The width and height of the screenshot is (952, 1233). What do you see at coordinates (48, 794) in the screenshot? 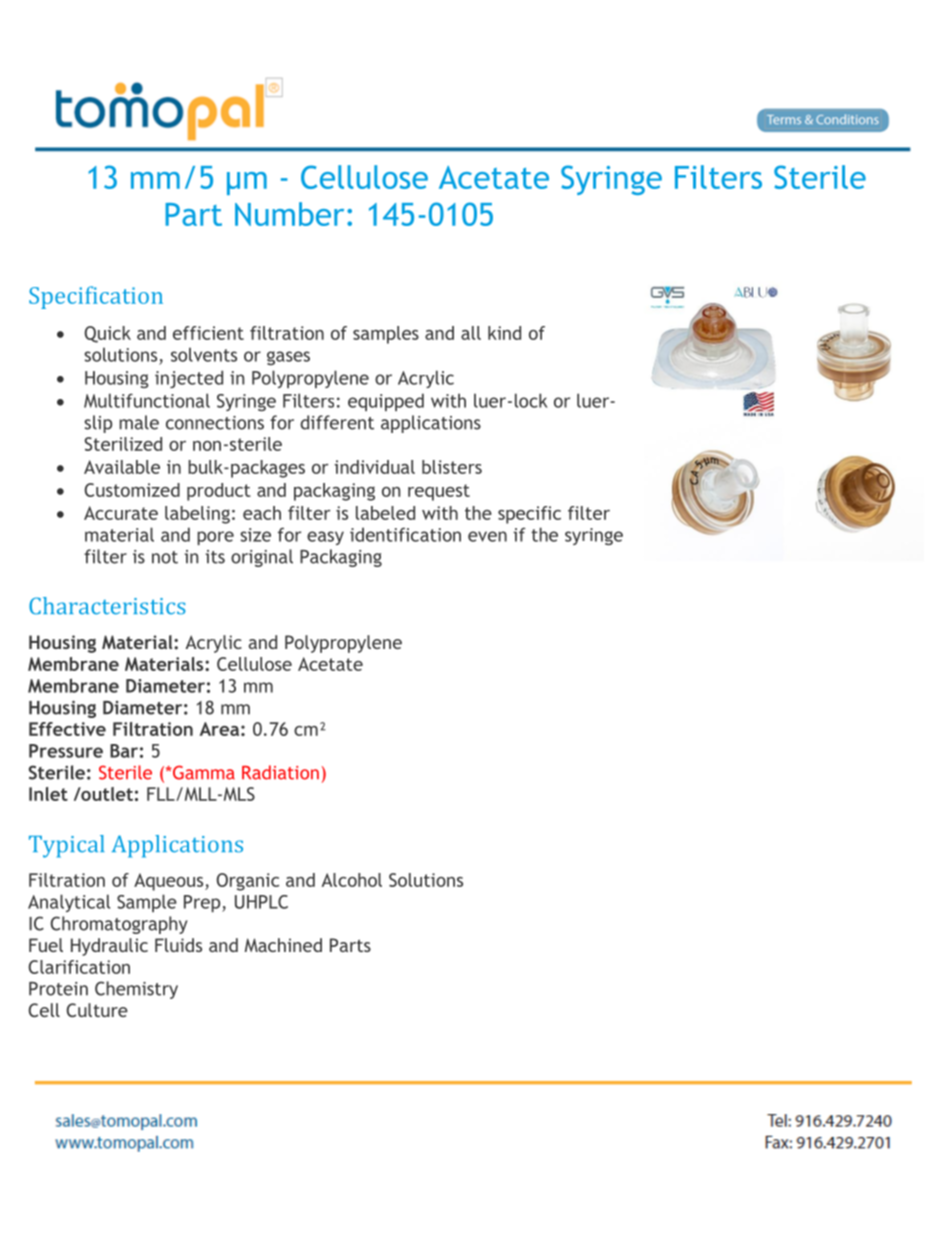
I see `Inlet` at bounding box center [48, 794].
